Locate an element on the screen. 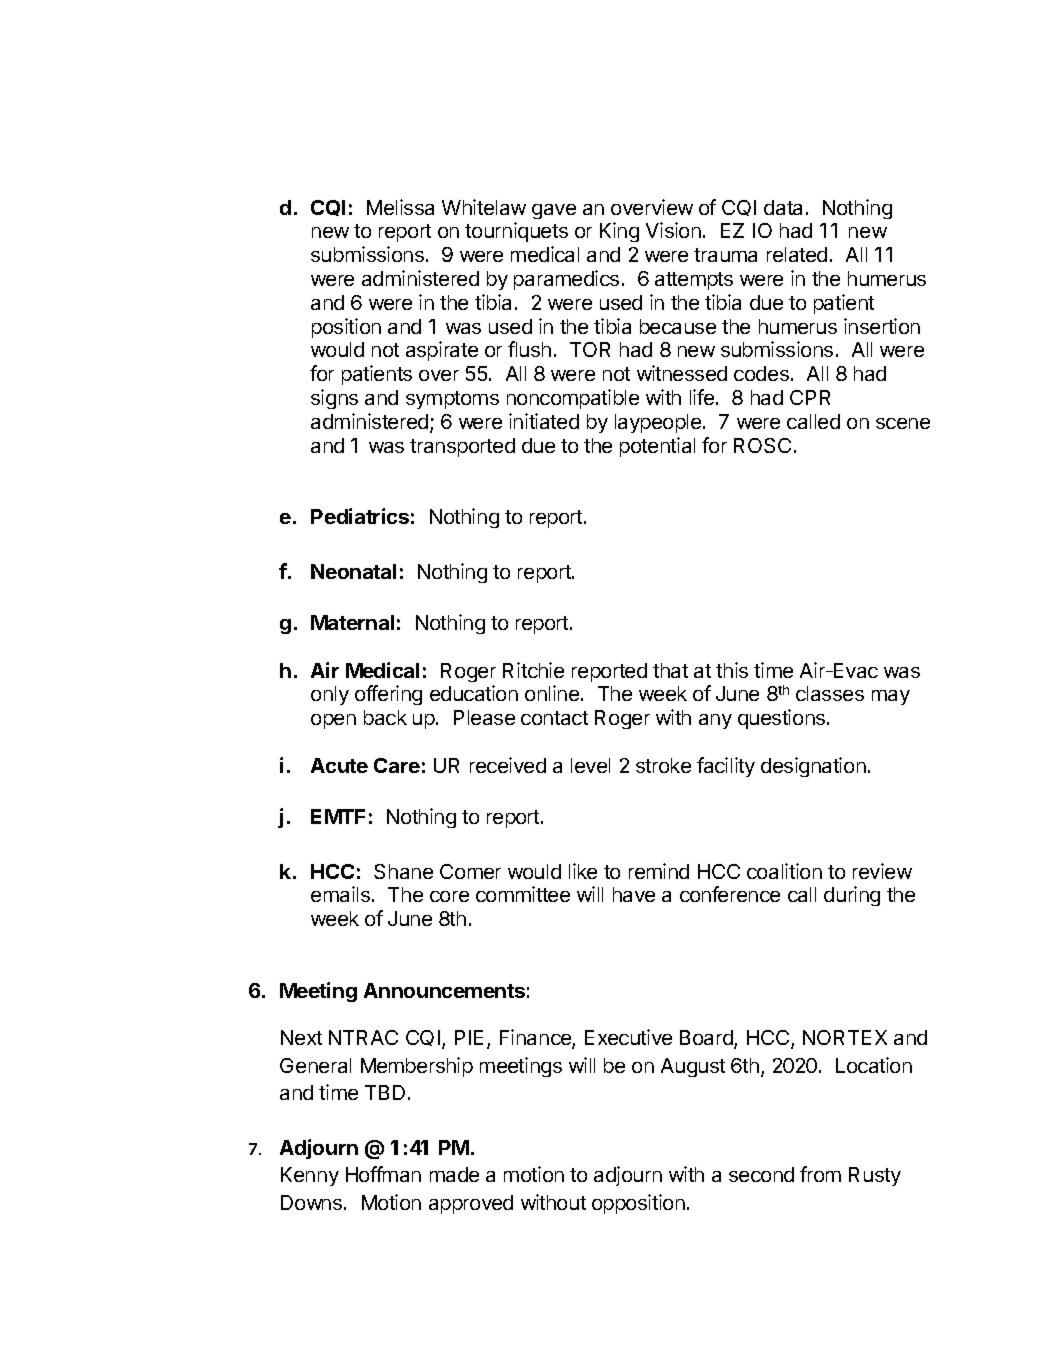 The height and width of the screenshot is (1366, 1056). approved is located at coordinates (471, 1204).
